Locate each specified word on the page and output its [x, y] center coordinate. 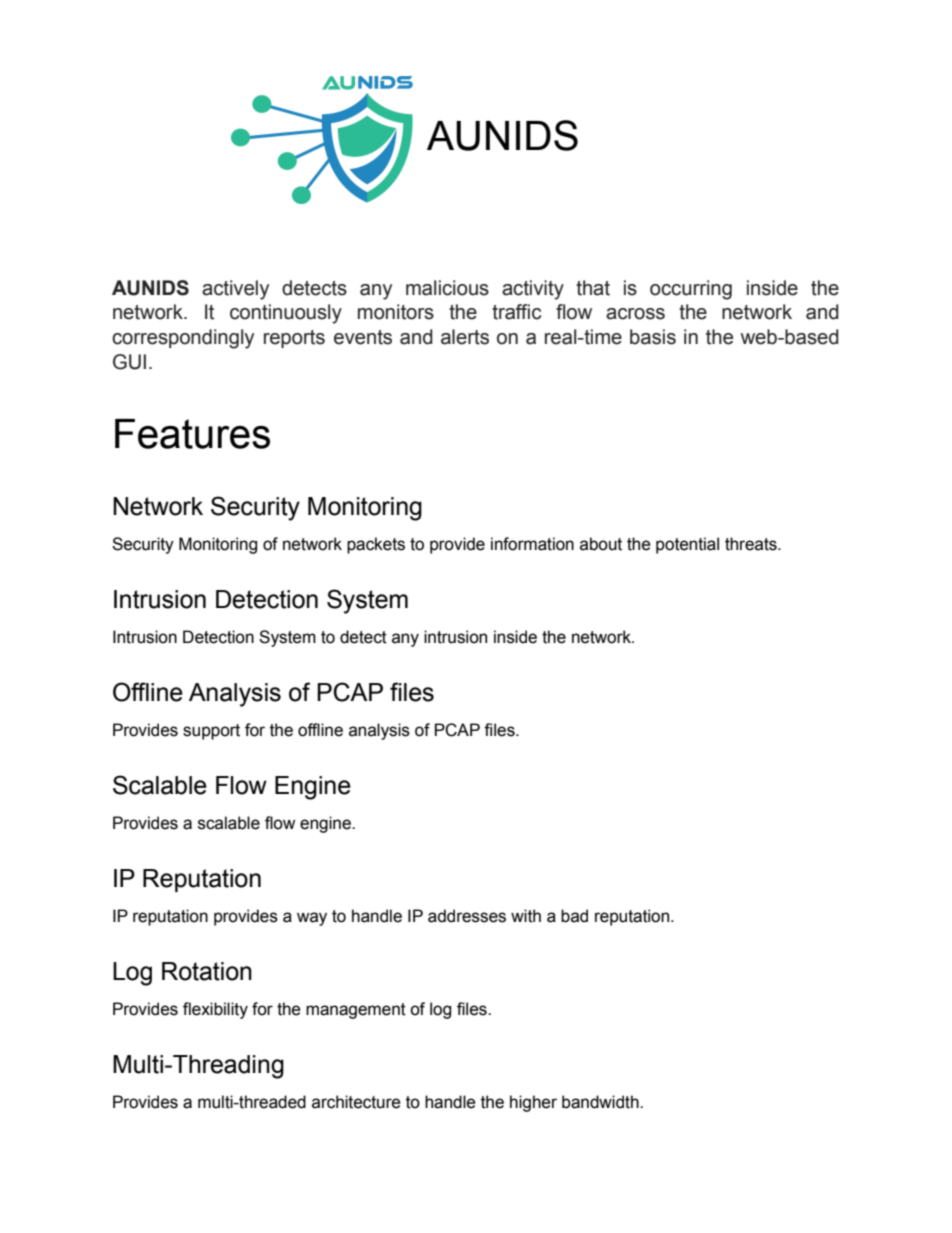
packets [376, 545]
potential [687, 545]
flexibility [215, 1010]
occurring [691, 290]
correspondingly [183, 339]
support [211, 732]
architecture [356, 1102]
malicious [447, 288]
